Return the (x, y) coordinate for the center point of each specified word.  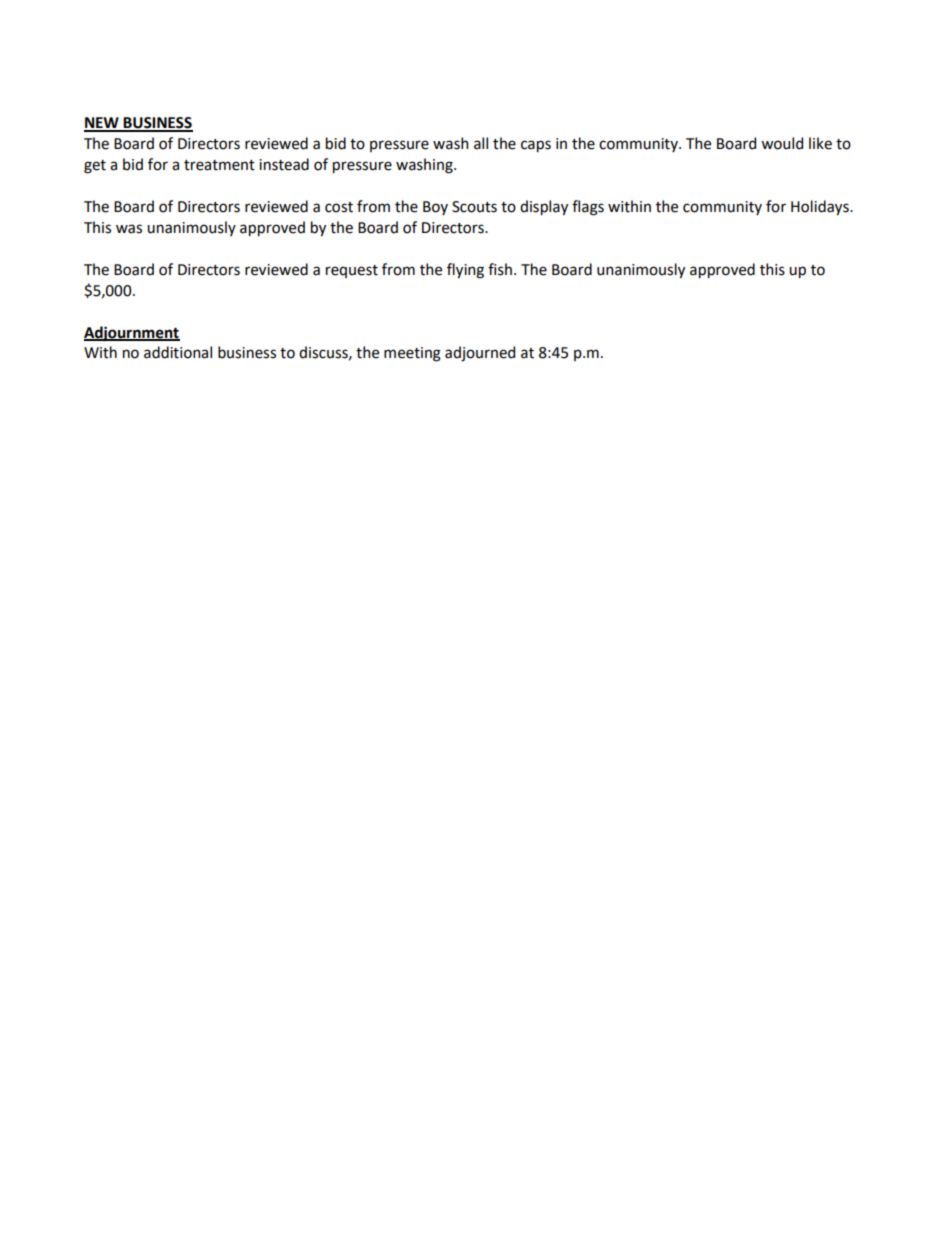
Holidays (821, 207)
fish (500, 269)
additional (178, 352)
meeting (412, 354)
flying (465, 271)
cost (339, 207)
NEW (102, 124)
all (481, 143)
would (782, 143)
